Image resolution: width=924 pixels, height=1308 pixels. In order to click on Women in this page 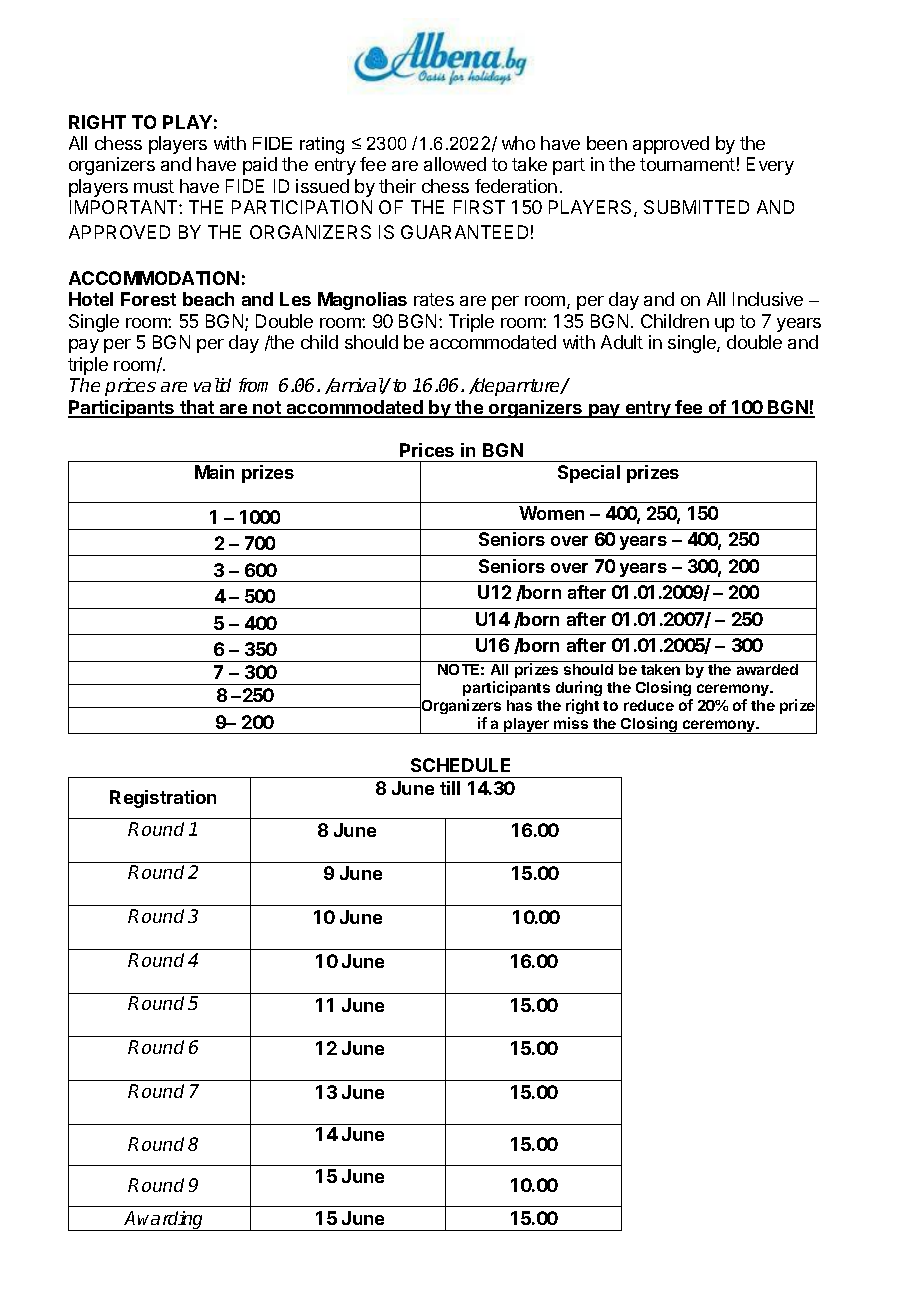, I will do `click(551, 513)`.
